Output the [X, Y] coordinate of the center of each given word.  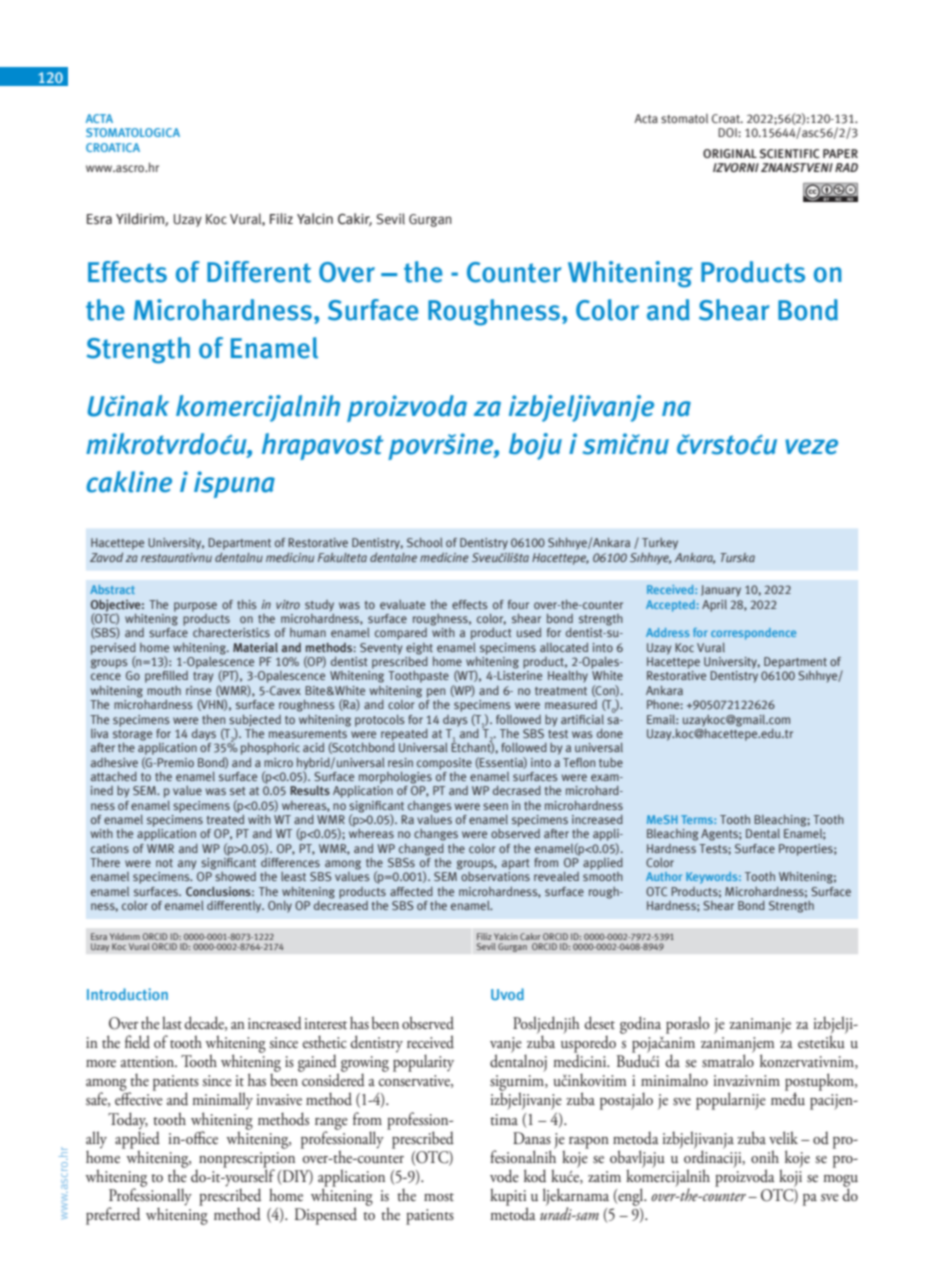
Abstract [112, 589]
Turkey [660, 544]
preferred [113, 1216]
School [425, 542]
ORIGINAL [730, 153]
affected [411, 891]
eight [419, 649]
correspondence [753, 634]
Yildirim [141, 219]
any [187, 865]
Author [664, 876]
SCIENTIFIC [790, 153]
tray [203, 677]
